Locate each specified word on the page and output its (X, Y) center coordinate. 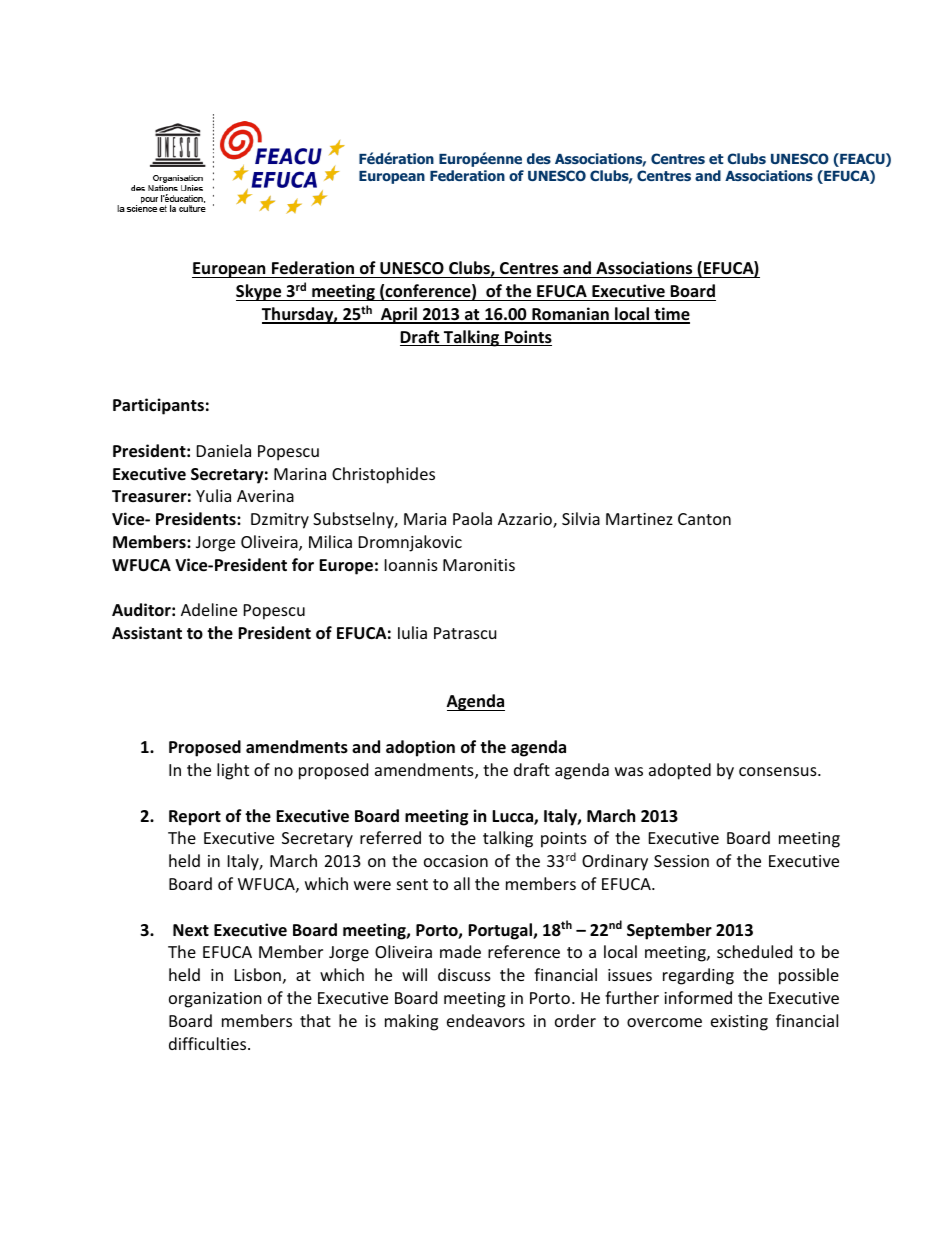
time (671, 315)
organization (215, 1000)
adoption (420, 748)
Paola (472, 518)
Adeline (209, 609)
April (399, 315)
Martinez (639, 519)
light (233, 771)
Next (191, 930)
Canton (704, 519)
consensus (779, 771)
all (462, 883)
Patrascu (465, 633)
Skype (260, 292)
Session (681, 861)
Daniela (224, 450)
